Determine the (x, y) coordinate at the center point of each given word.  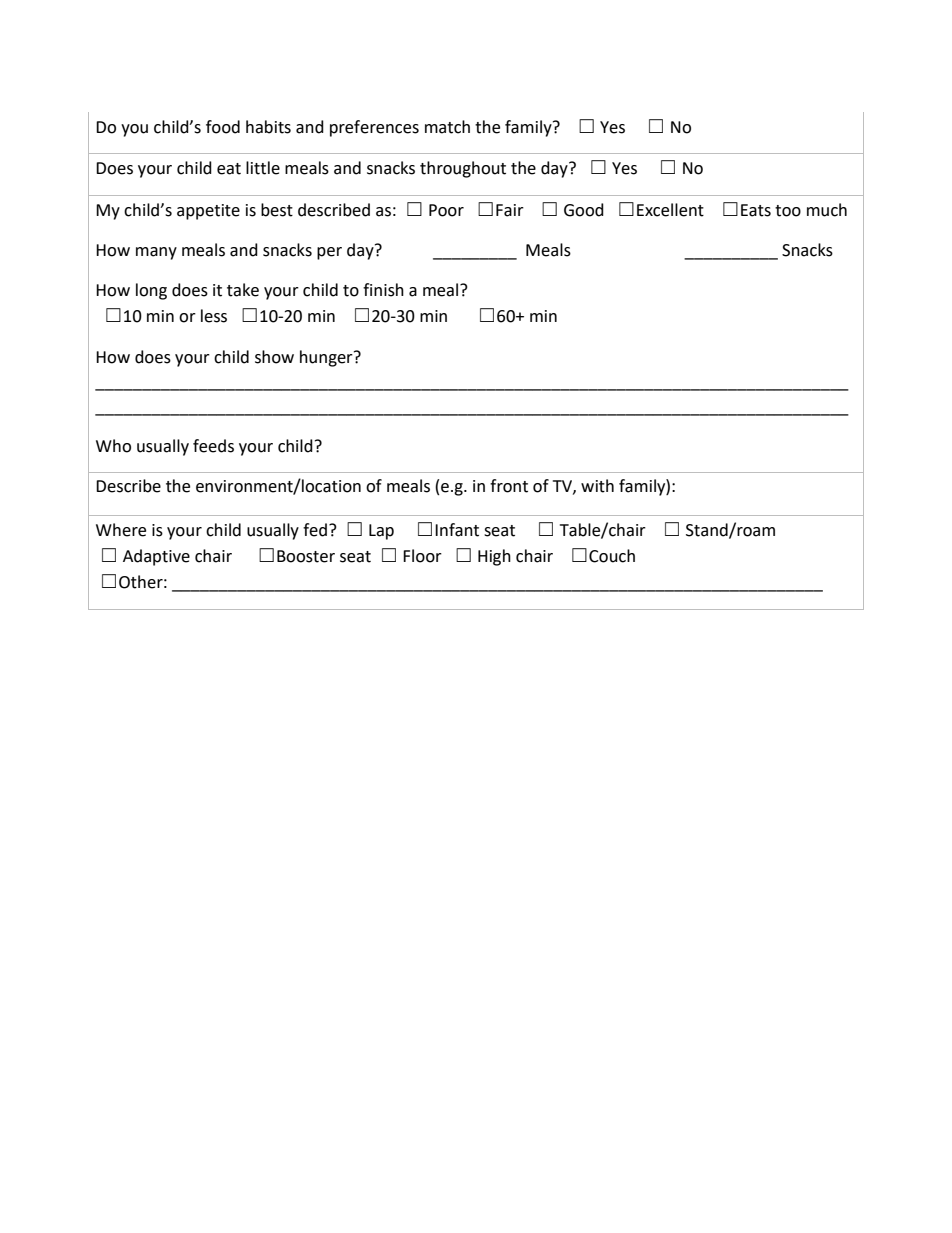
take (243, 290)
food (223, 127)
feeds (213, 446)
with (597, 486)
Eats (756, 210)
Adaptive (156, 557)
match (447, 127)
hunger (327, 358)
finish (383, 290)
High (494, 557)
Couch (612, 556)
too (788, 211)
